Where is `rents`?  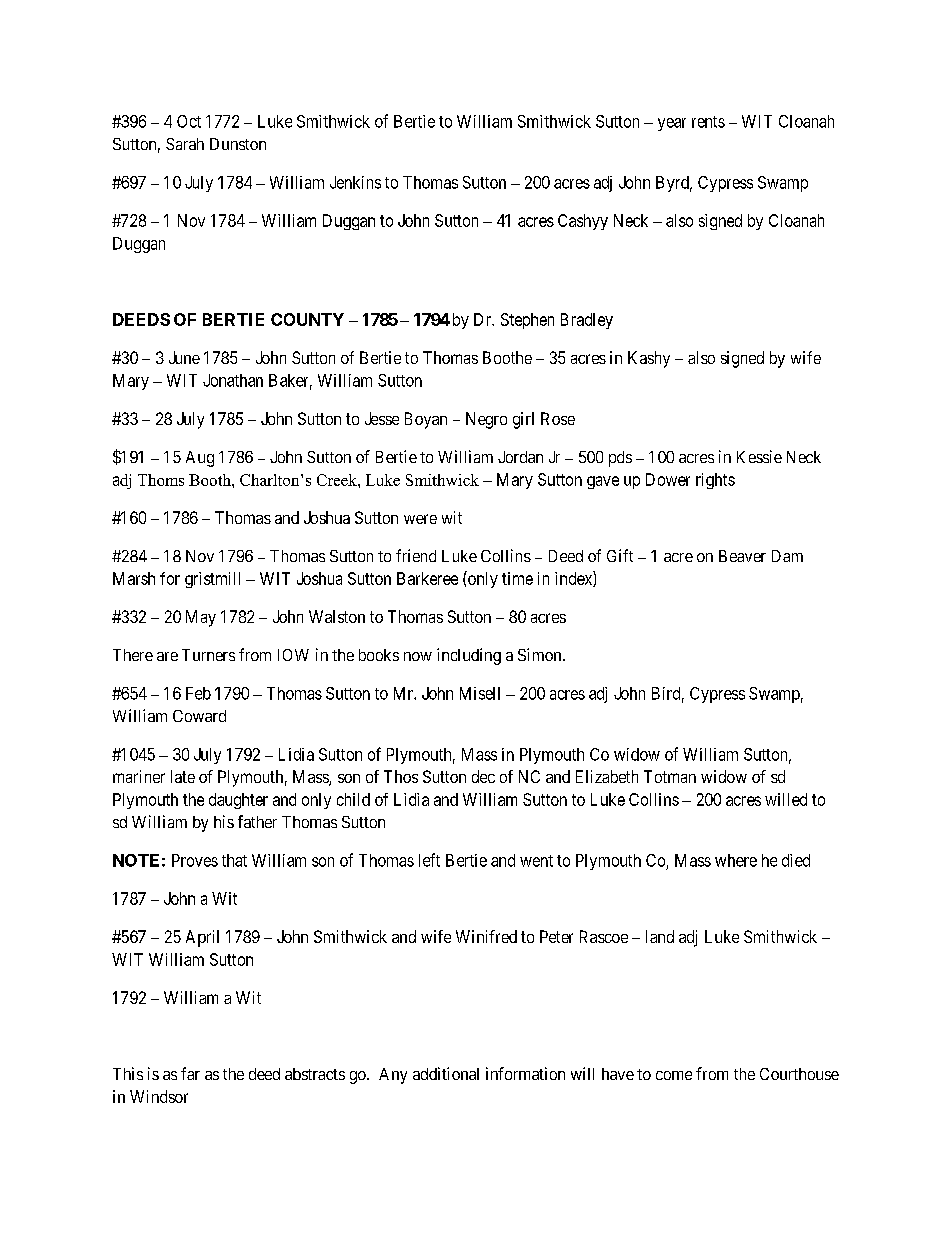
rents is located at coordinates (708, 122).
